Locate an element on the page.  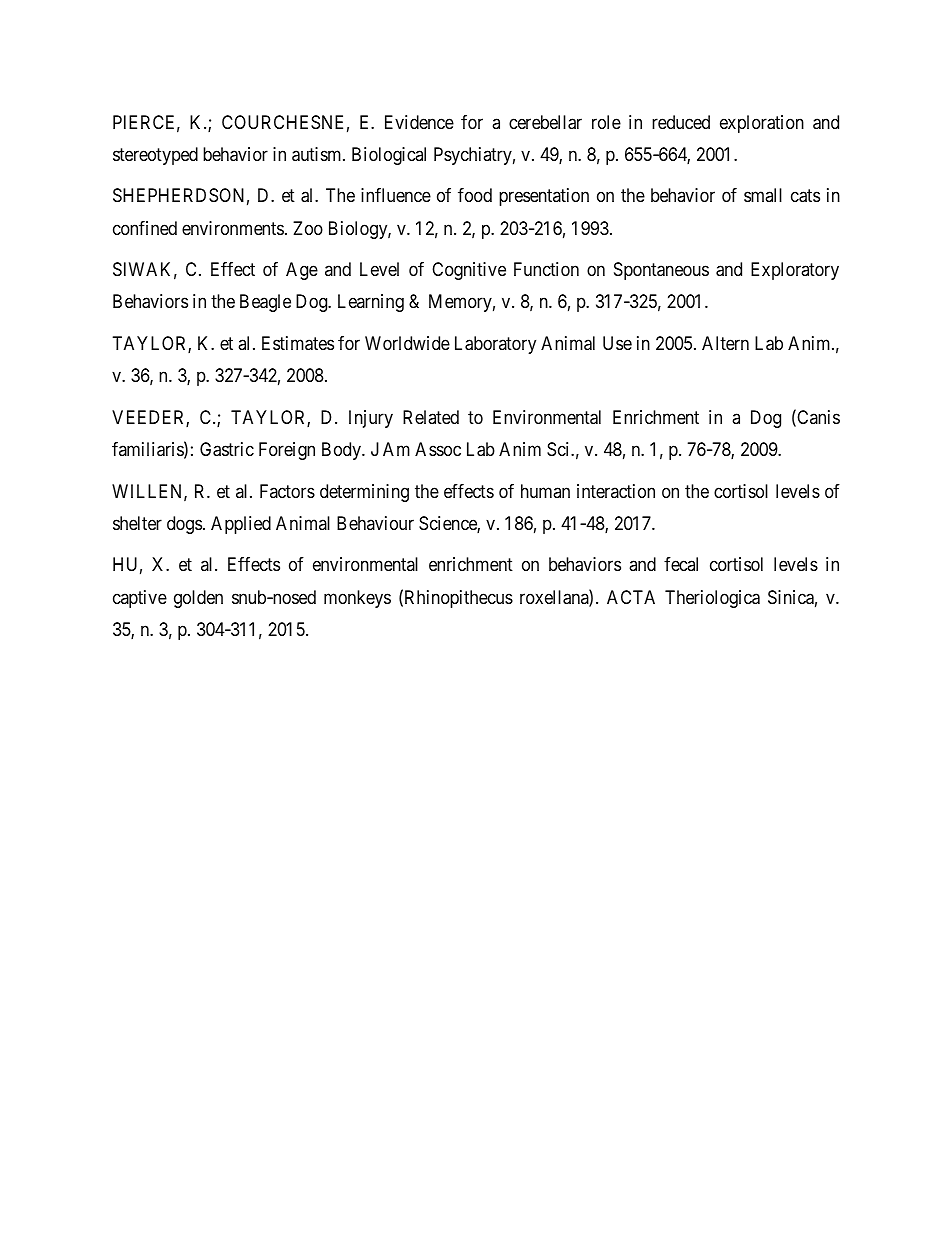
stereotyped is located at coordinates (155, 156).
